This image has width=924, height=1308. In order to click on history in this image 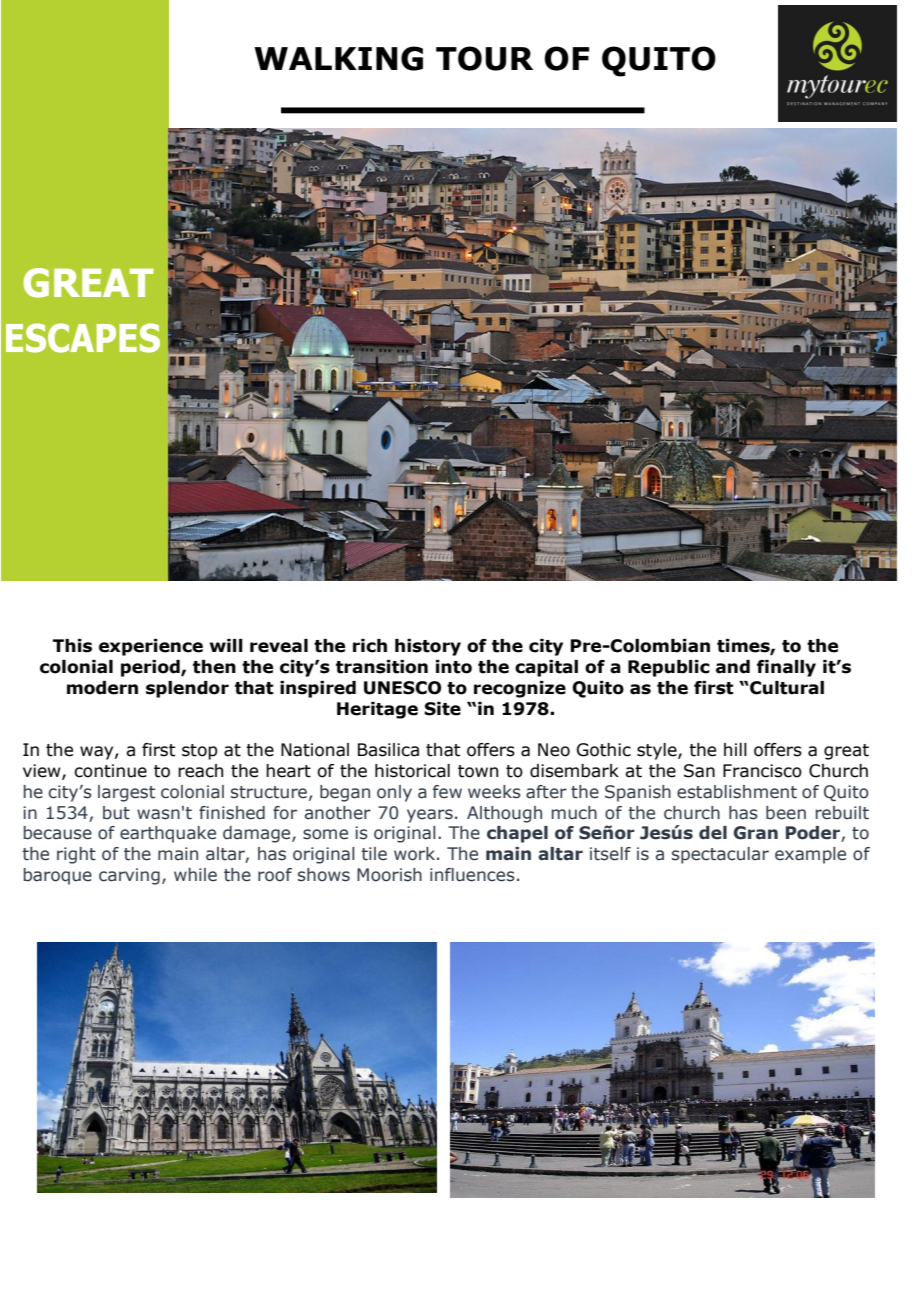, I will do `click(428, 647)`.
